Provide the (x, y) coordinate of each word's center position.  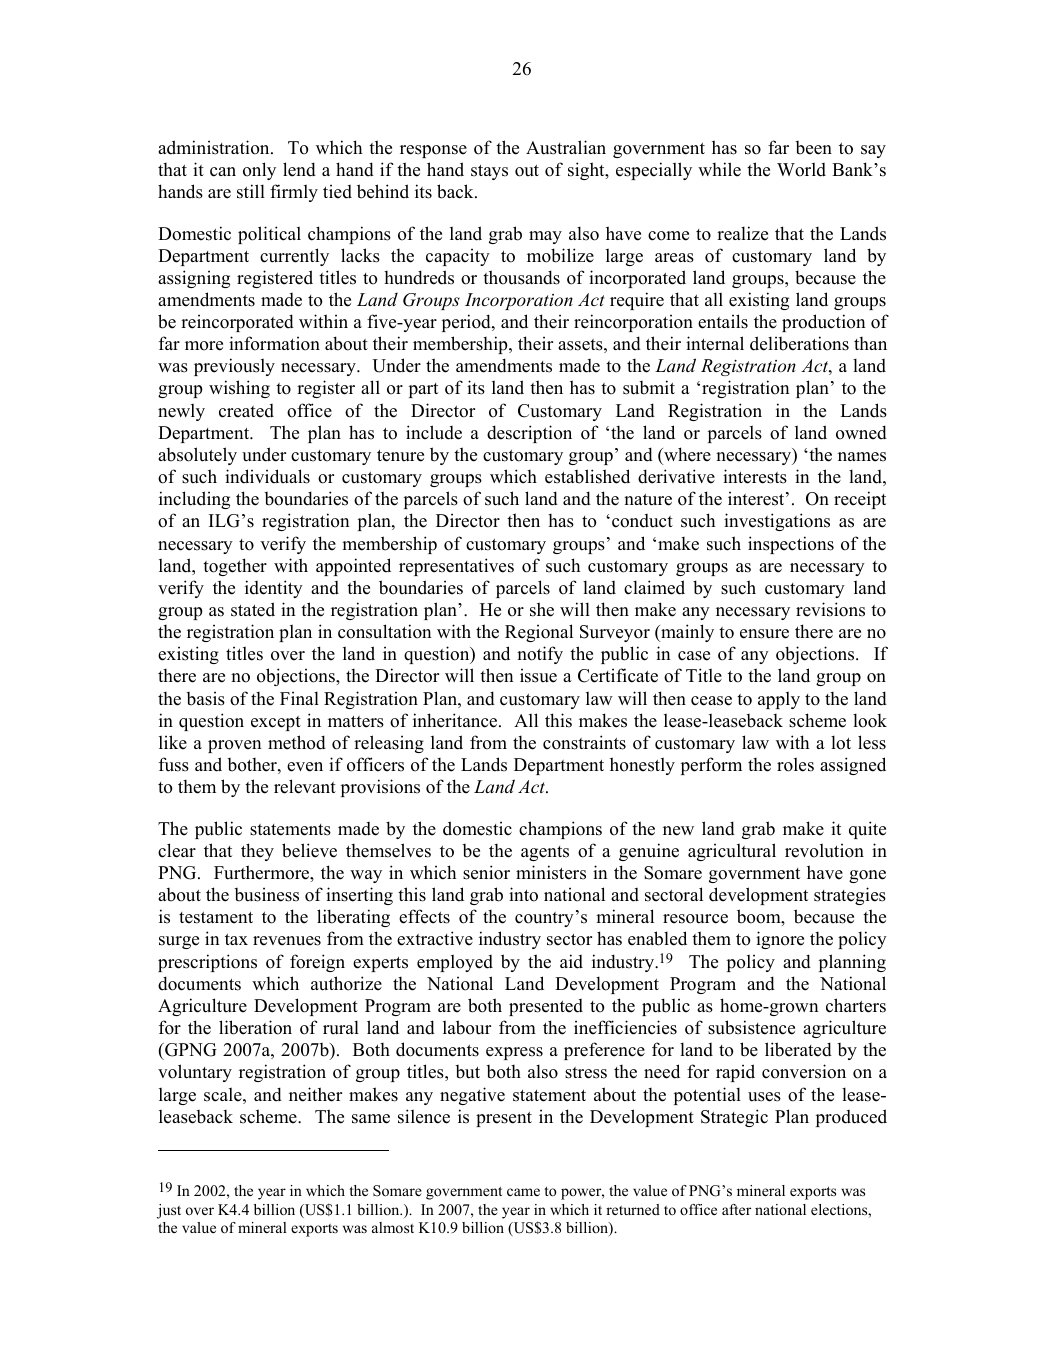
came (523, 1192)
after (736, 1209)
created (246, 411)
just (169, 1211)
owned (861, 432)
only (259, 171)
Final (299, 698)
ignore (780, 940)
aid (571, 961)
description (529, 434)
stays (489, 172)
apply (779, 700)
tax (236, 939)
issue (538, 676)
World (801, 169)
